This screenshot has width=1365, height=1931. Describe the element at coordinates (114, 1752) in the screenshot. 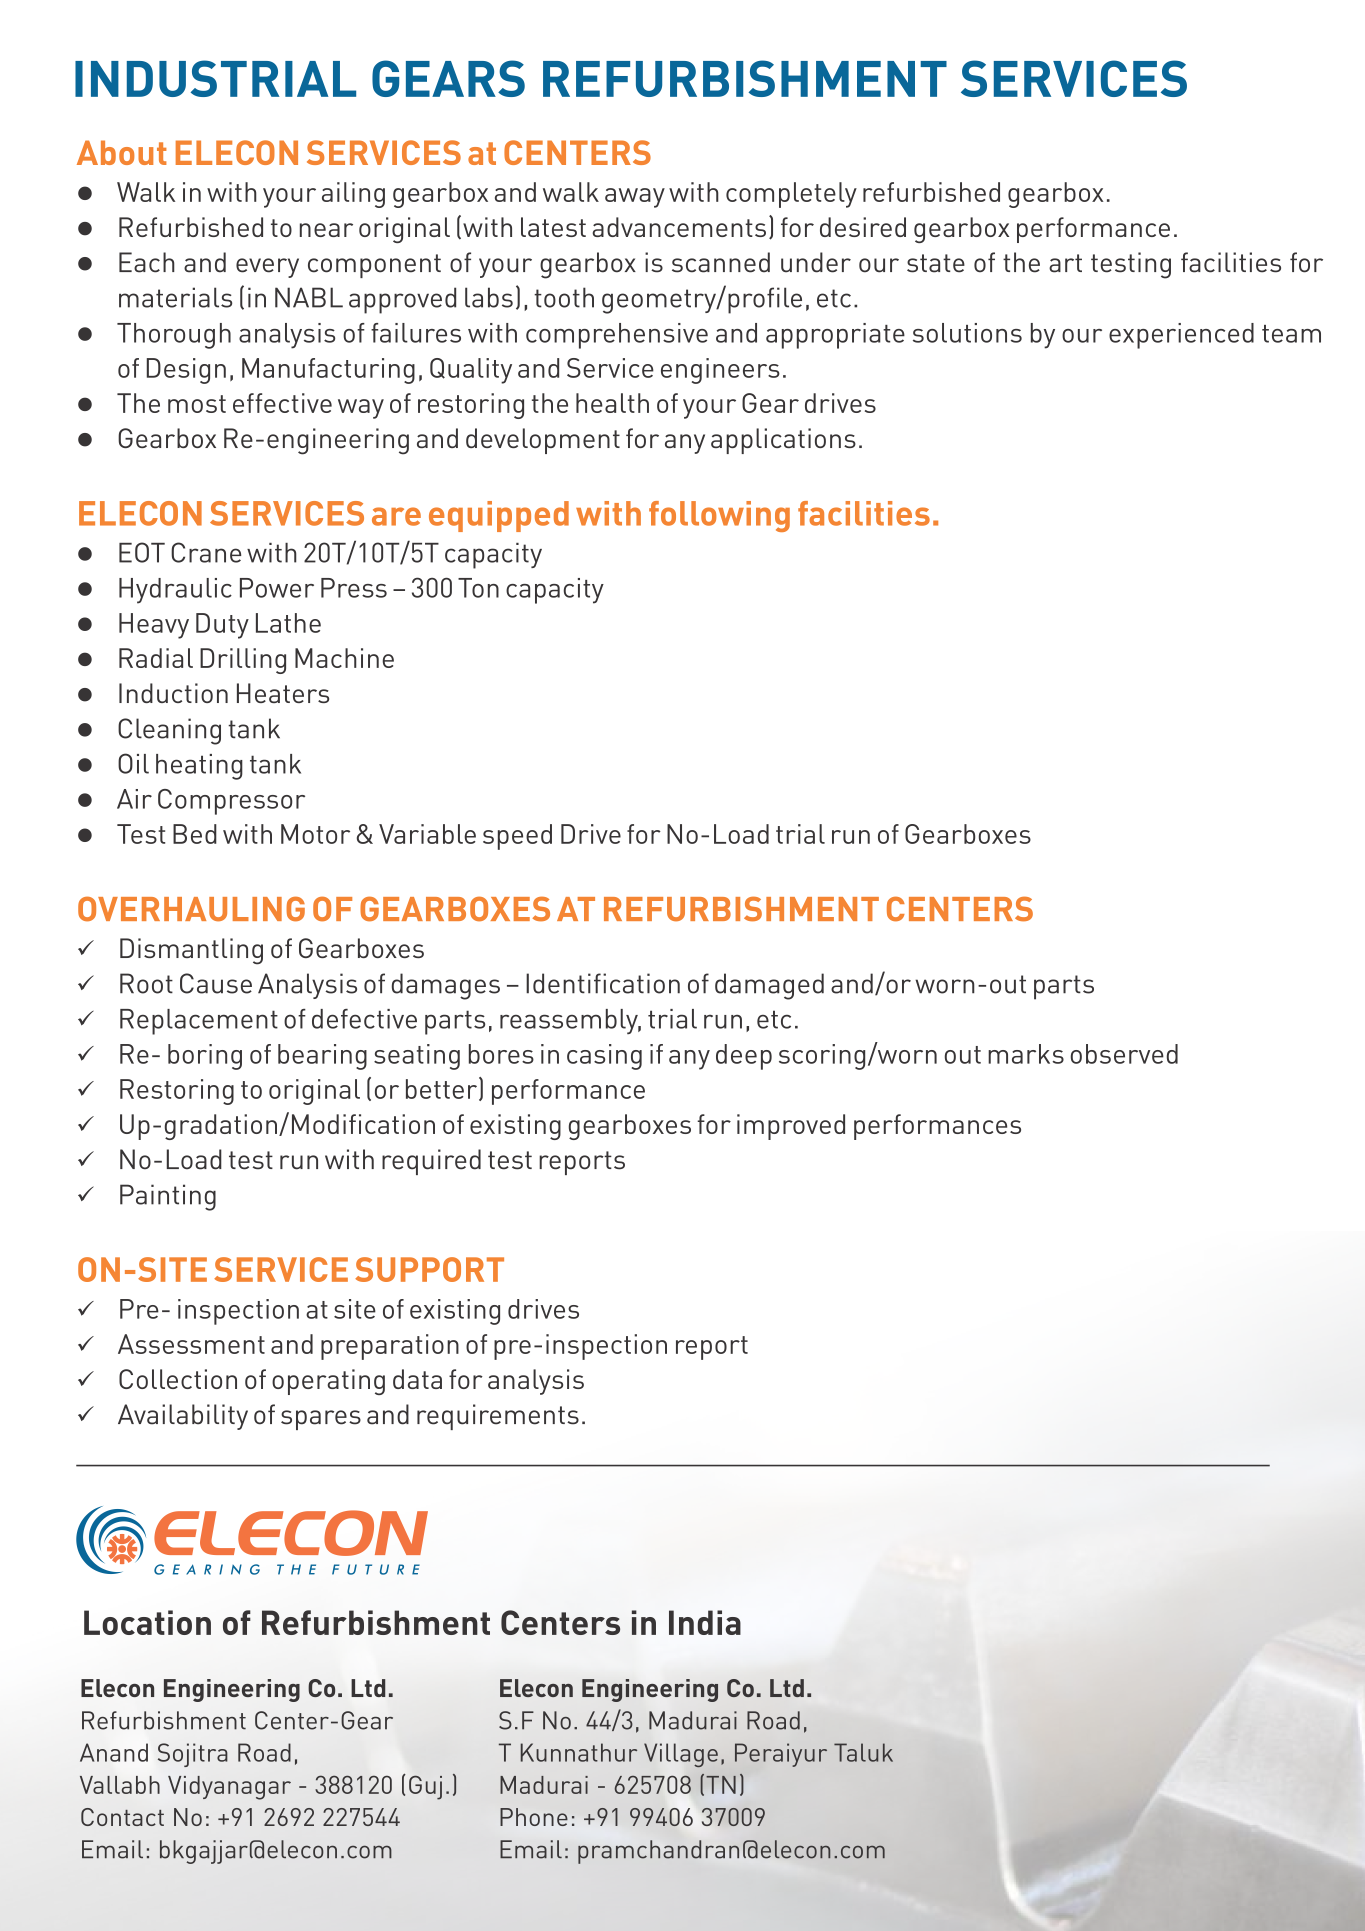

I see `Anand` at that location.
